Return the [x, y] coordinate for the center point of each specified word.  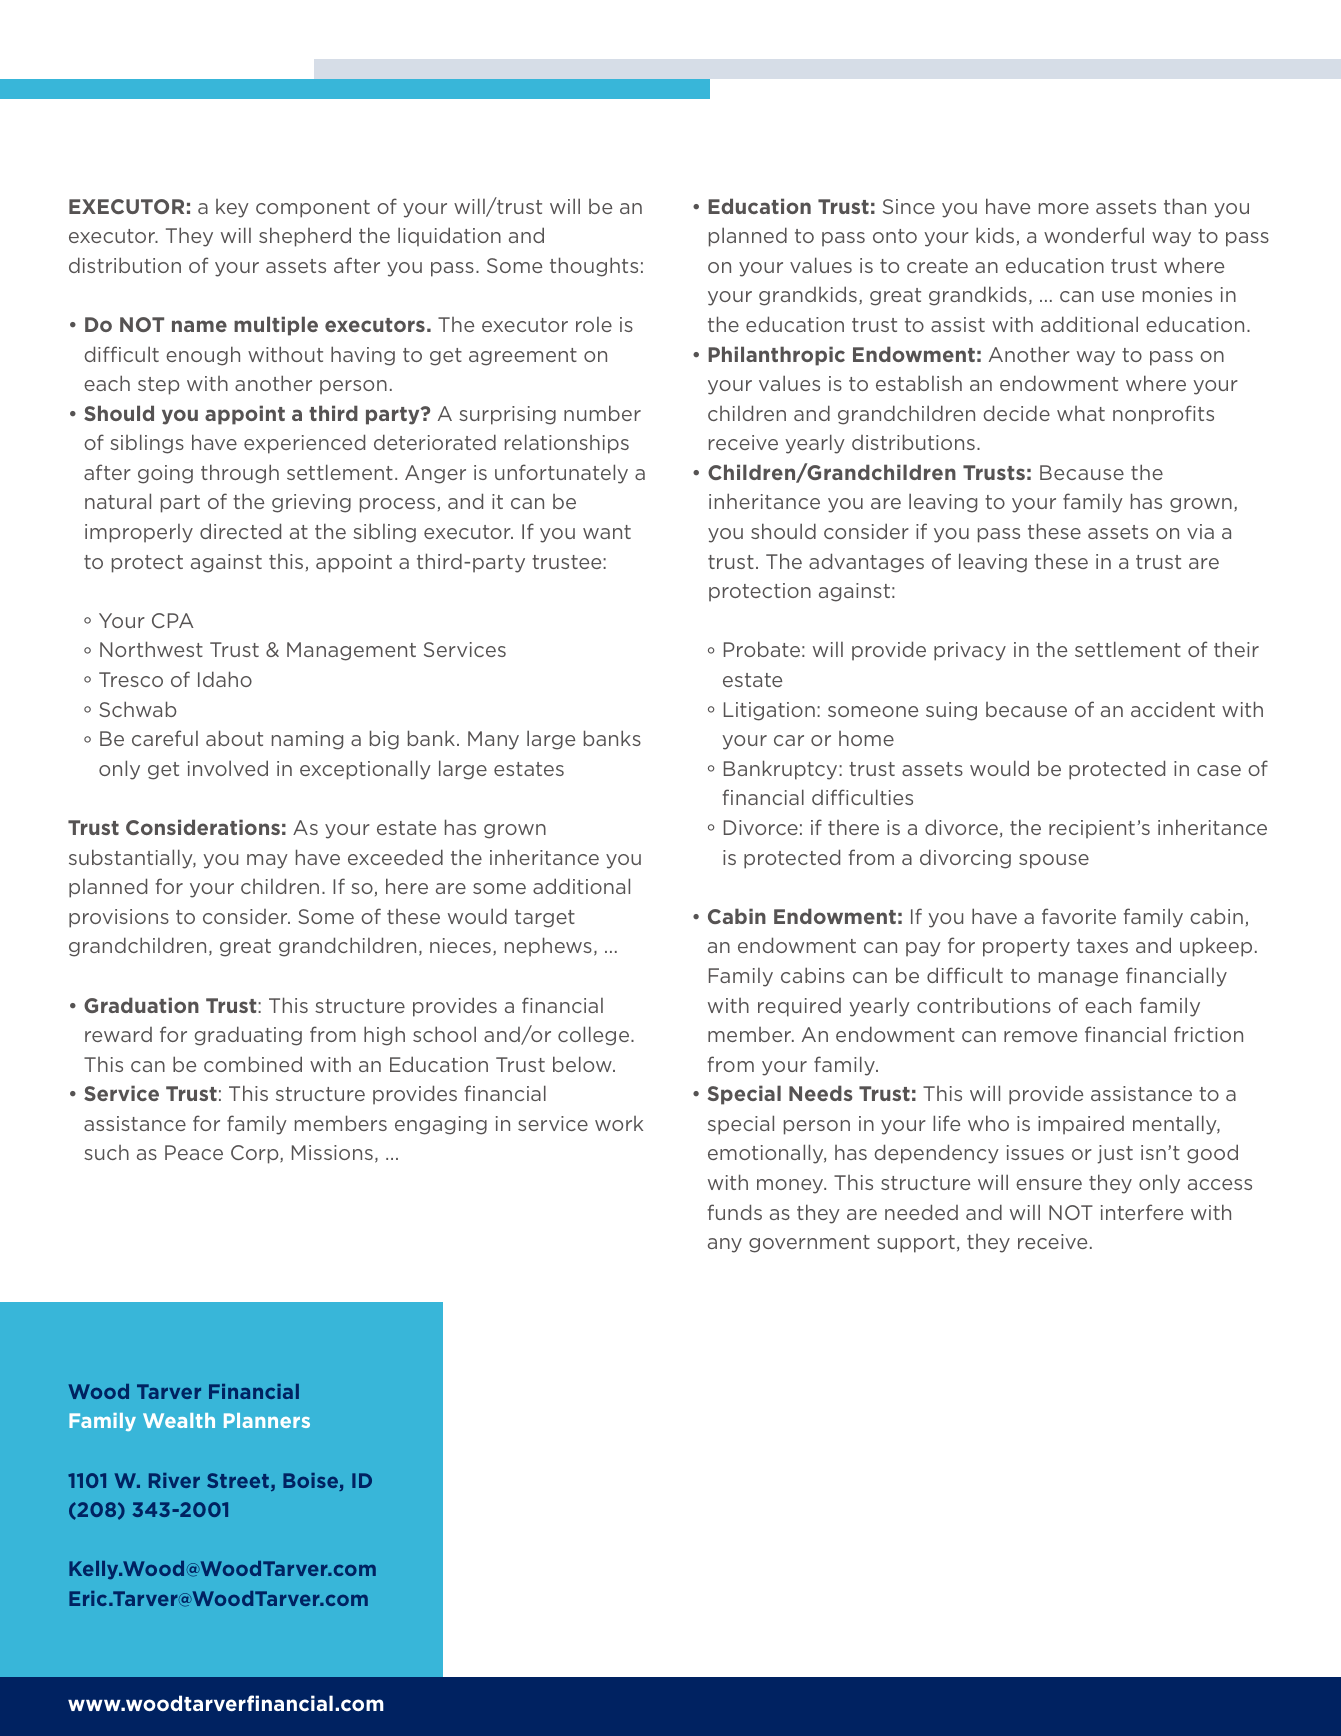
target [545, 919]
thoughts [594, 267]
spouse [1054, 861]
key [232, 208]
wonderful [1094, 235]
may [267, 861]
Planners [267, 1420]
